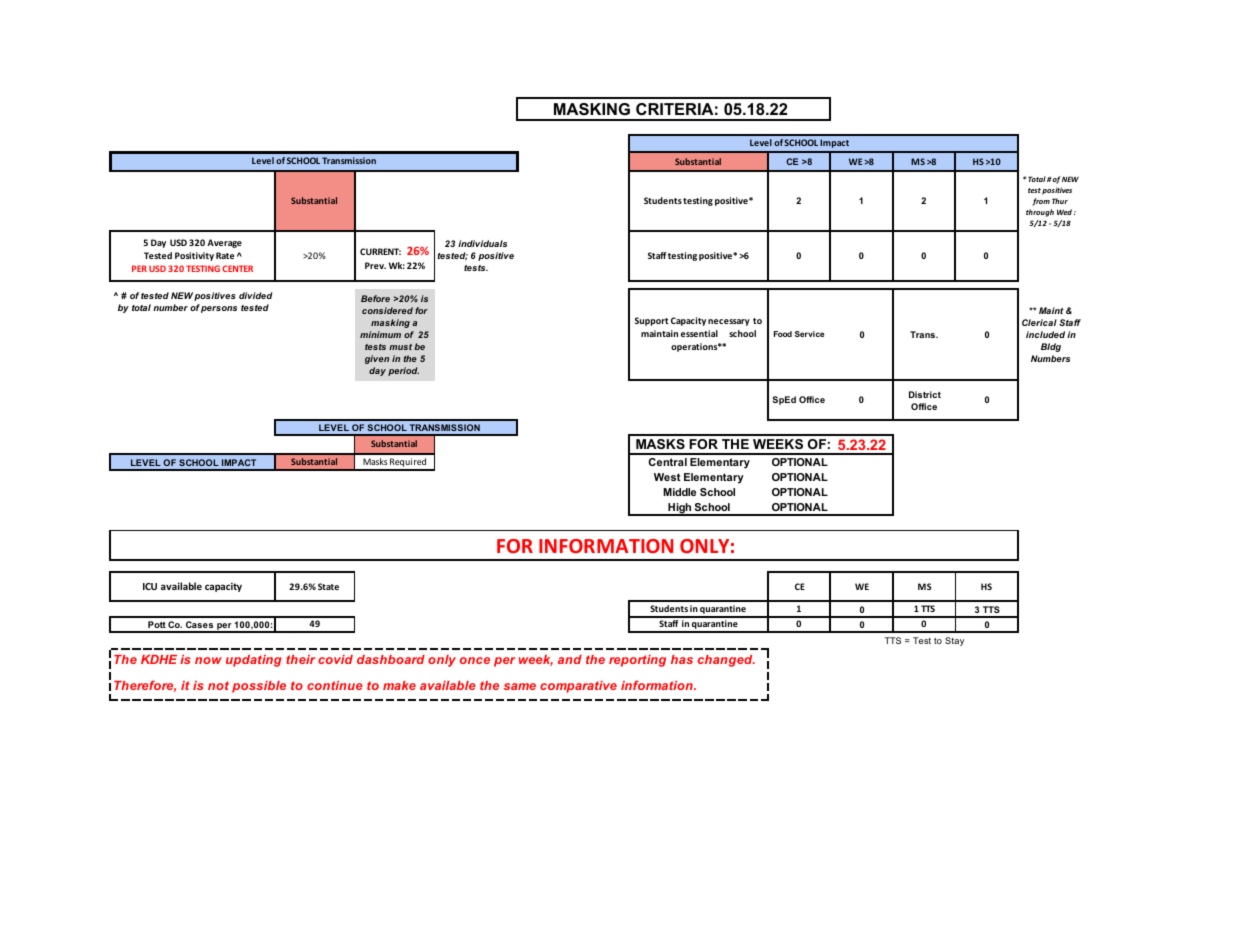 This page has width=1233, height=952. Describe the element at coordinates (482, 243) in the page. I see `individuals` at that location.
